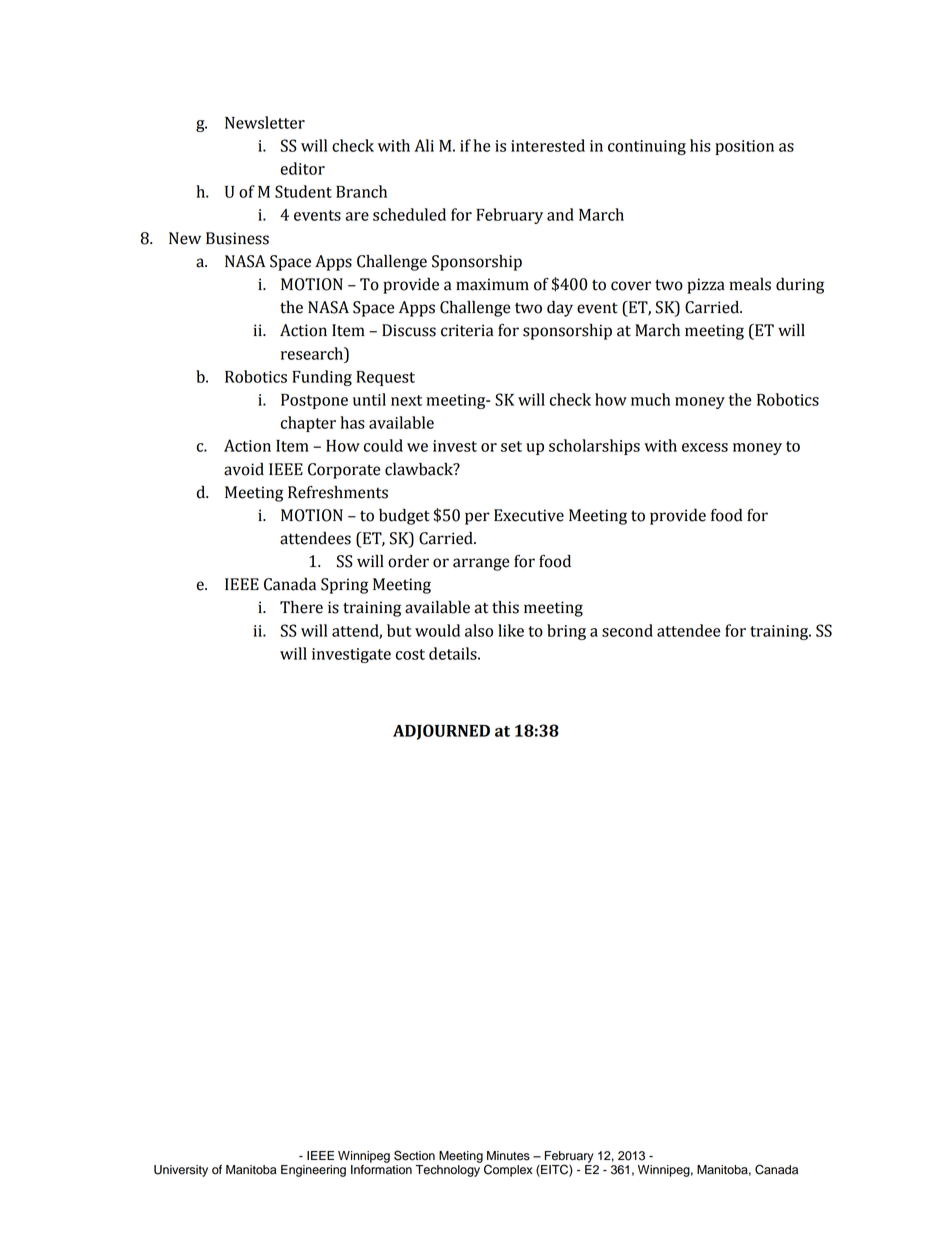  I want to click on set, so click(511, 446).
